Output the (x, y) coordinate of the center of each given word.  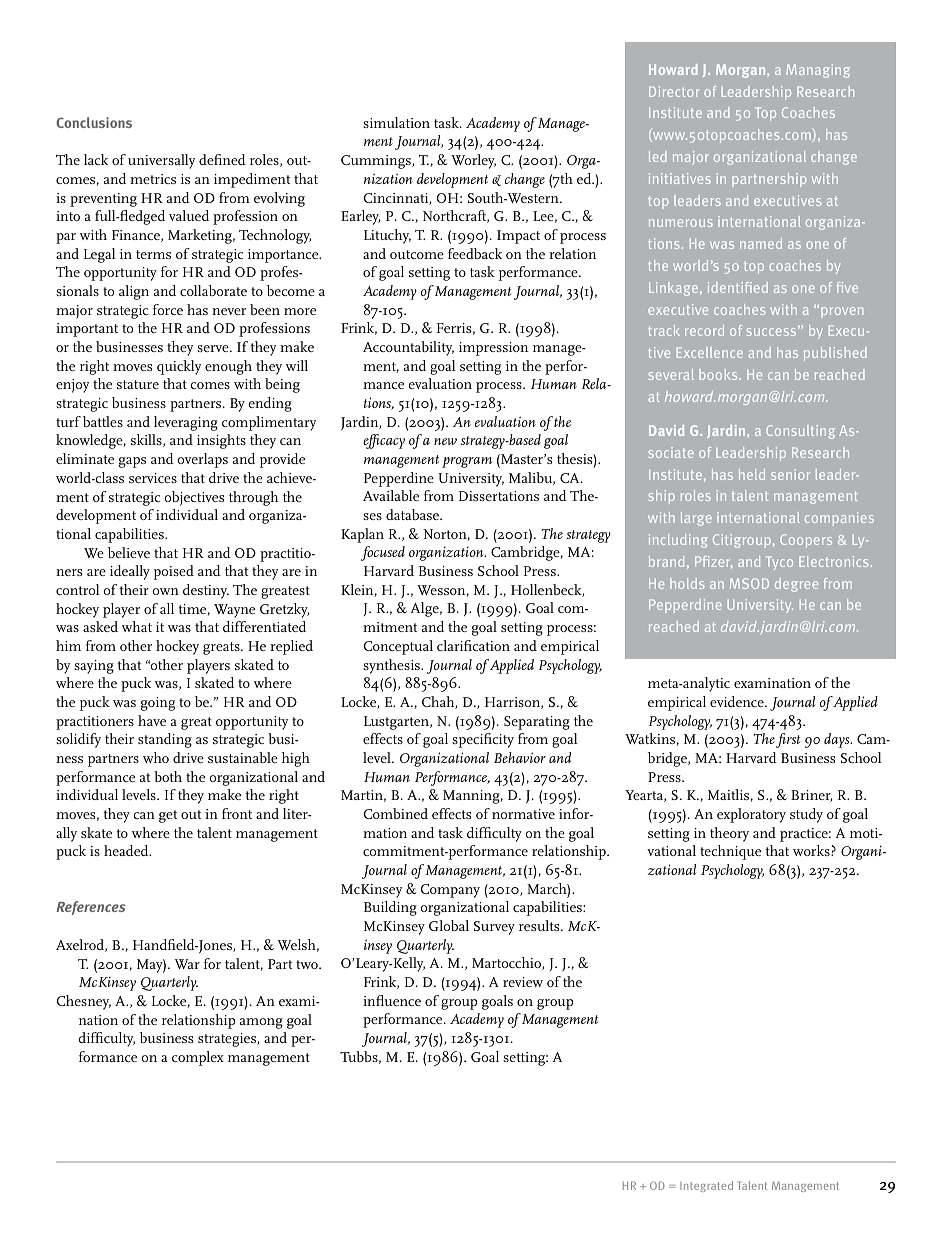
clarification (473, 645)
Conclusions (94, 122)
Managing (818, 71)
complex (198, 1058)
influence (392, 1000)
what (137, 626)
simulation (396, 122)
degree (796, 585)
